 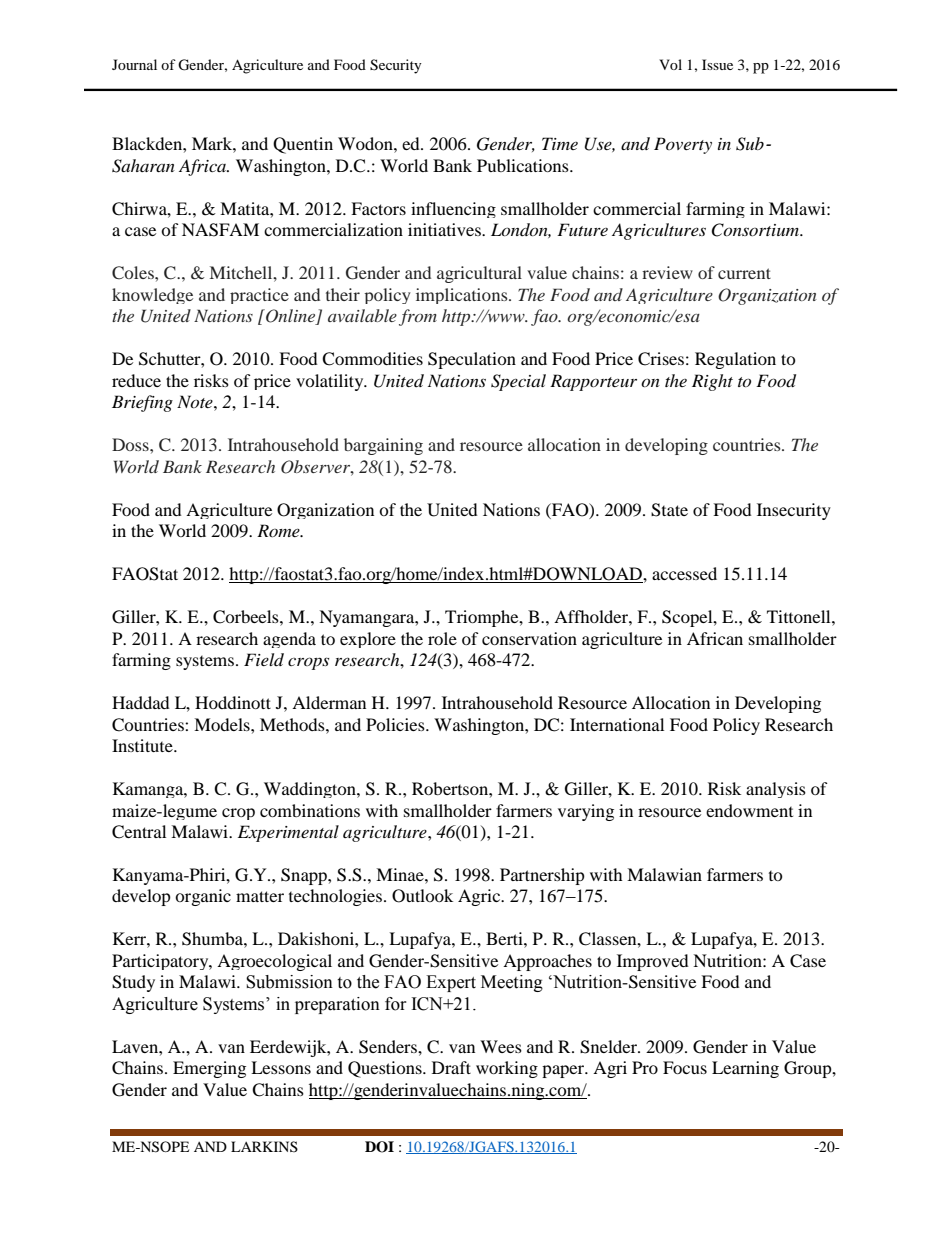 What do you see at coordinates (451, 1067) in the document?
I see `Draft` at bounding box center [451, 1067].
